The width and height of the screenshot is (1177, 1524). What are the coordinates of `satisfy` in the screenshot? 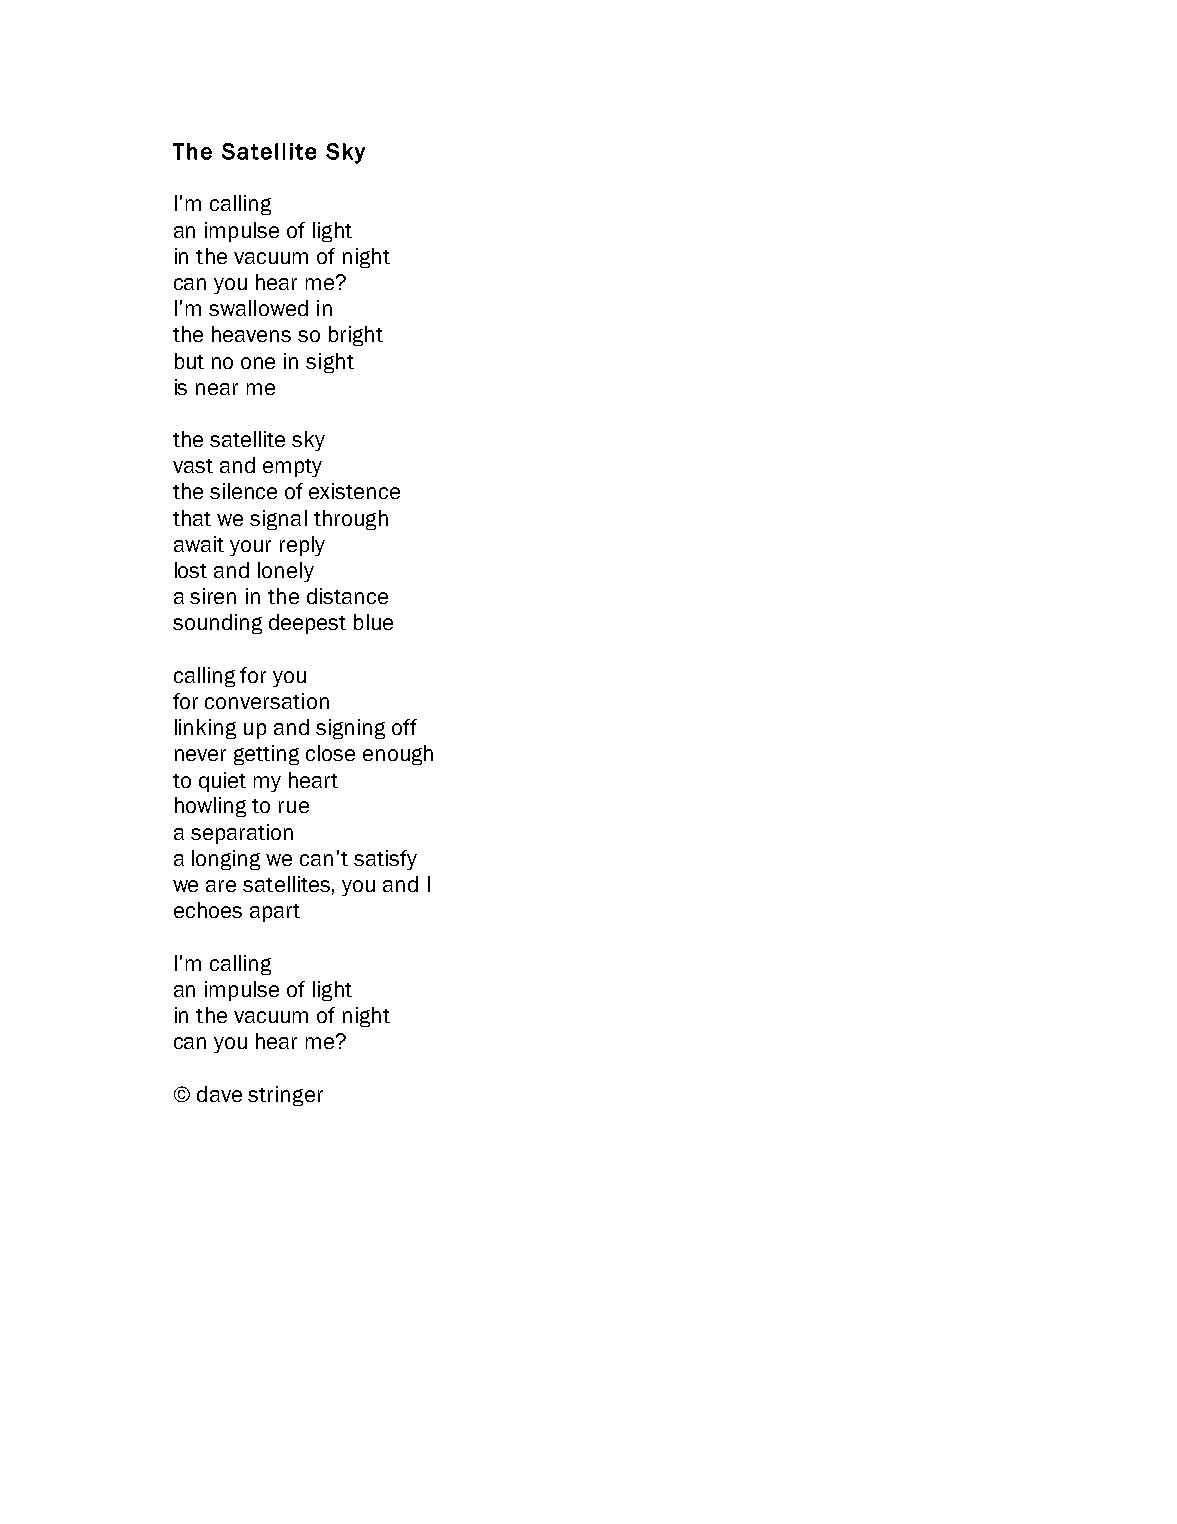 It's located at (385, 860).
